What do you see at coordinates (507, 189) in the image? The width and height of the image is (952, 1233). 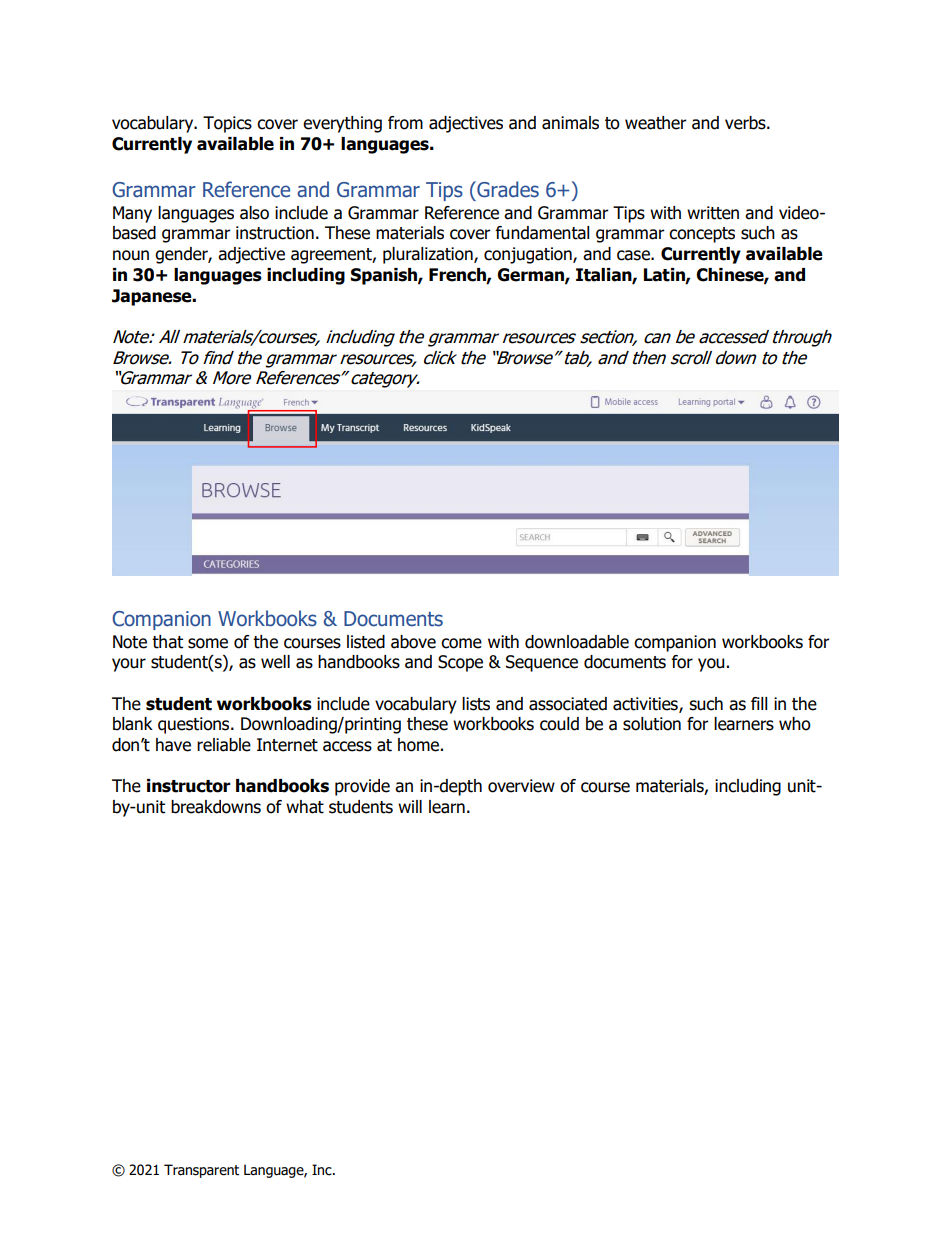 I see `Grades` at bounding box center [507, 189].
